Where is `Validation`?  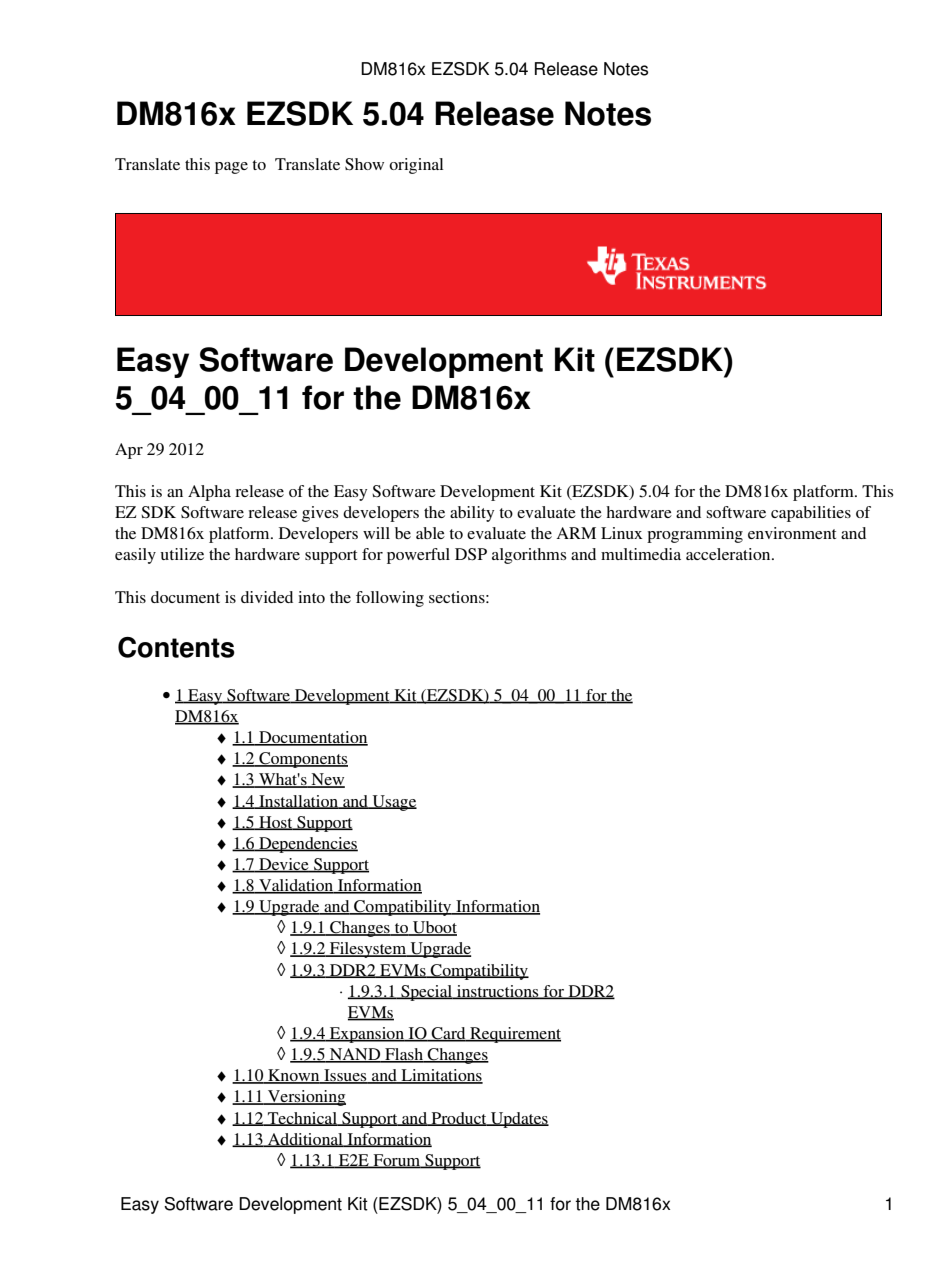
Validation is located at coordinates (296, 886).
